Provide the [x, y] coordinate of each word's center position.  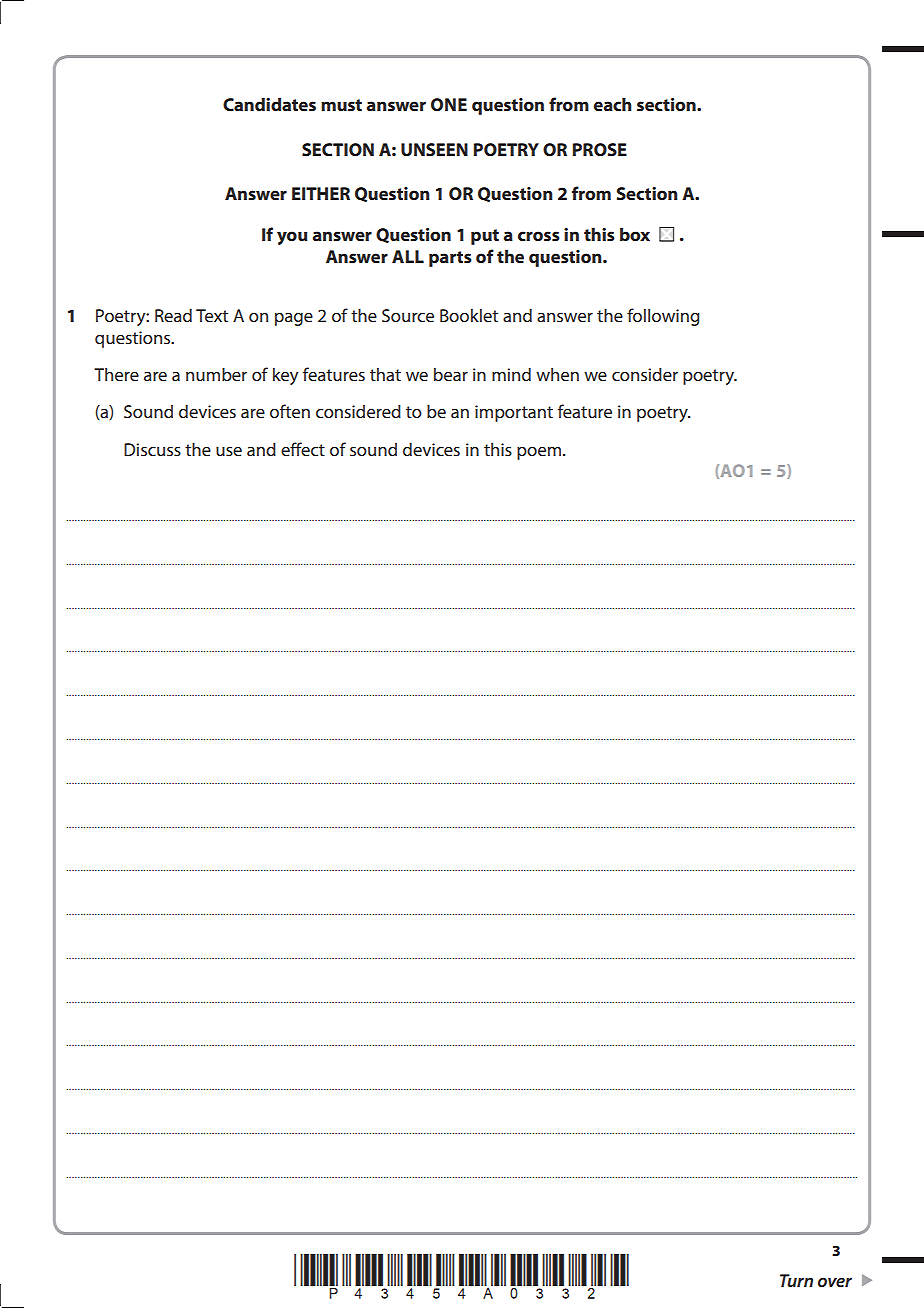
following [663, 317]
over [835, 1282]
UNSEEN [434, 149]
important [514, 413]
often [290, 411]
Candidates [269, 104]
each [613, 104]
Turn [796, 1280]
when [557, 374]
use [229, 451]
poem [539, 453]
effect [303, 449]
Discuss [152, 449]
